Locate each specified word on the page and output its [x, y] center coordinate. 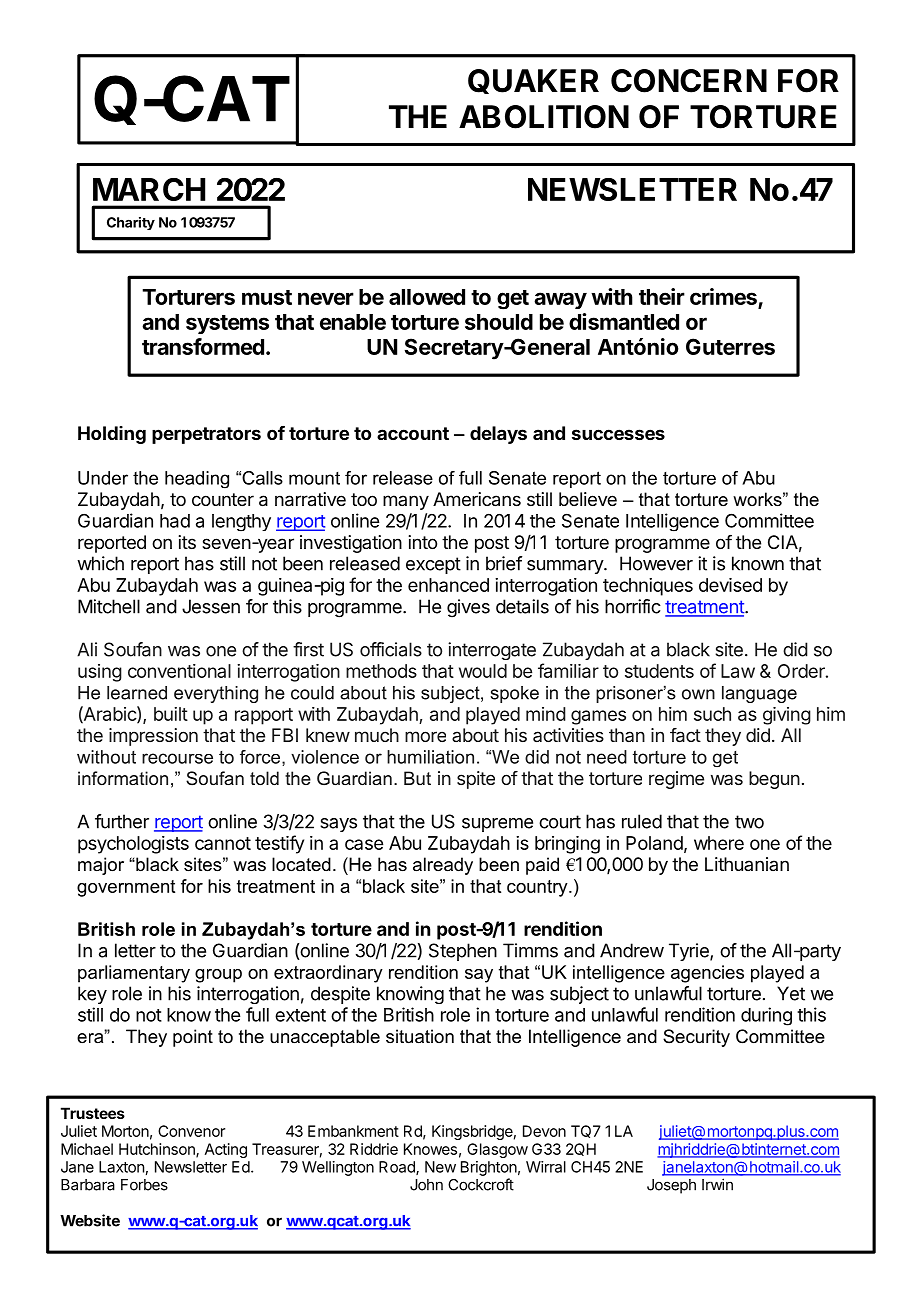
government [126, 888]
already [443, 866]
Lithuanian [747, 864]
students [659, 671]
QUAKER [533, 81]
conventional [179, 671]
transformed [203, 346]
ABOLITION [544, 117]
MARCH [149, 189]
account [413, 433]
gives [468, 608]
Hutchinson [158, 1150]
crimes [724, 298]
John [426, 1185]
